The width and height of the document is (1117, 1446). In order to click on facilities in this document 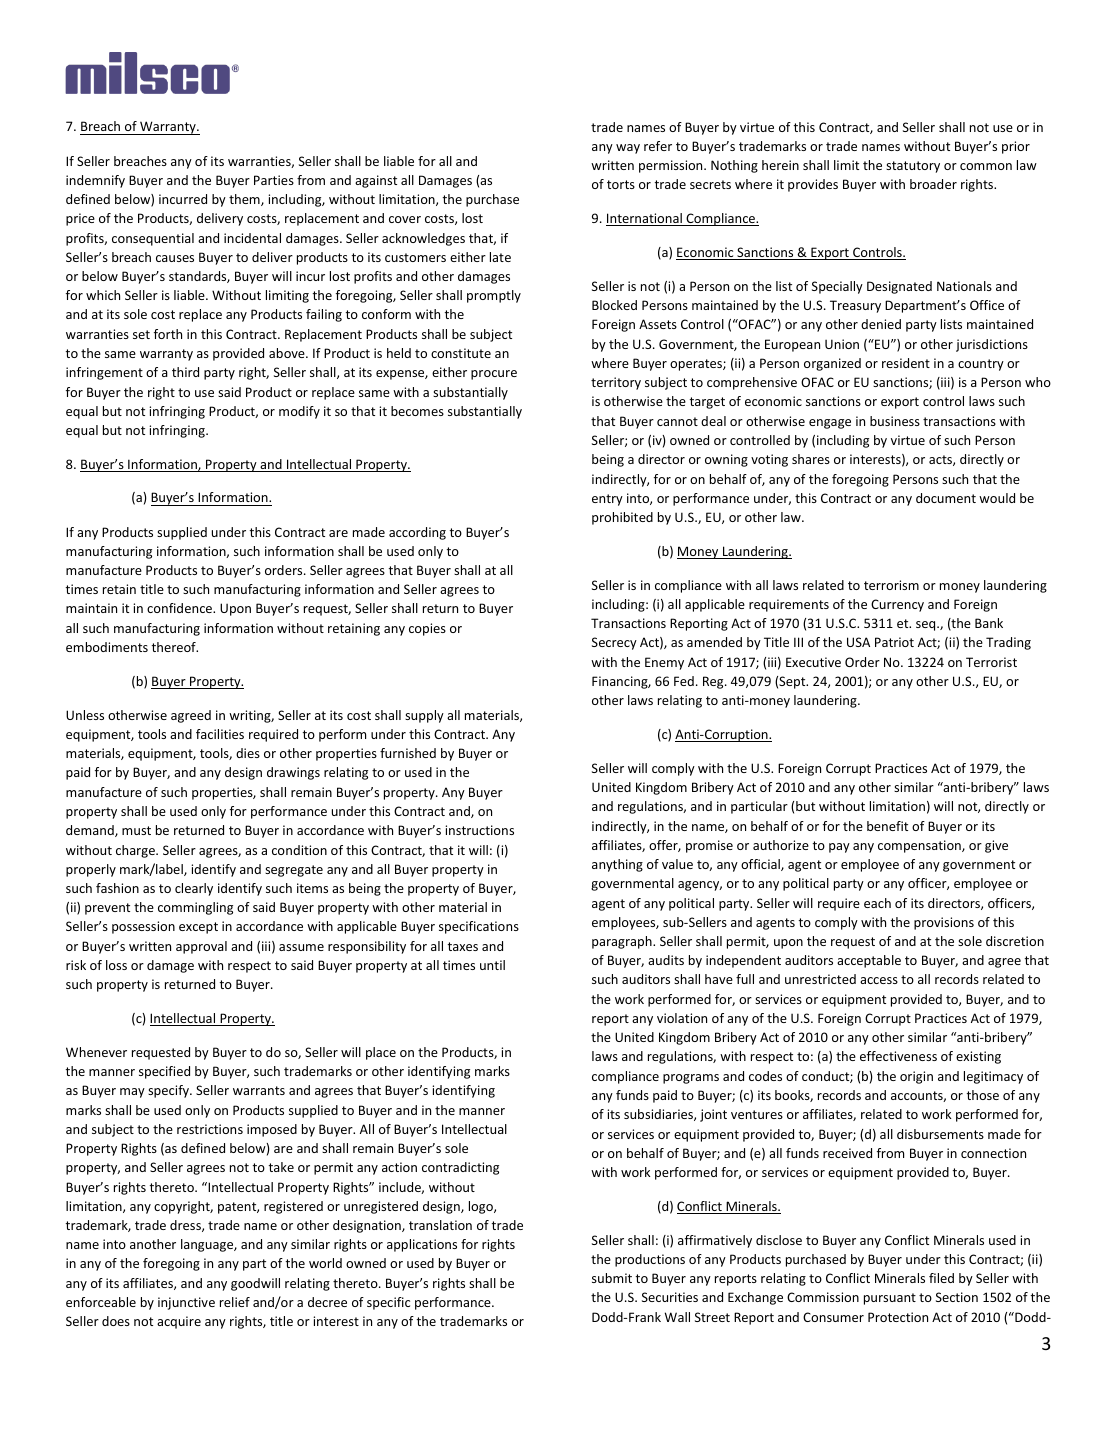, I will do `click(220, 734)`.
